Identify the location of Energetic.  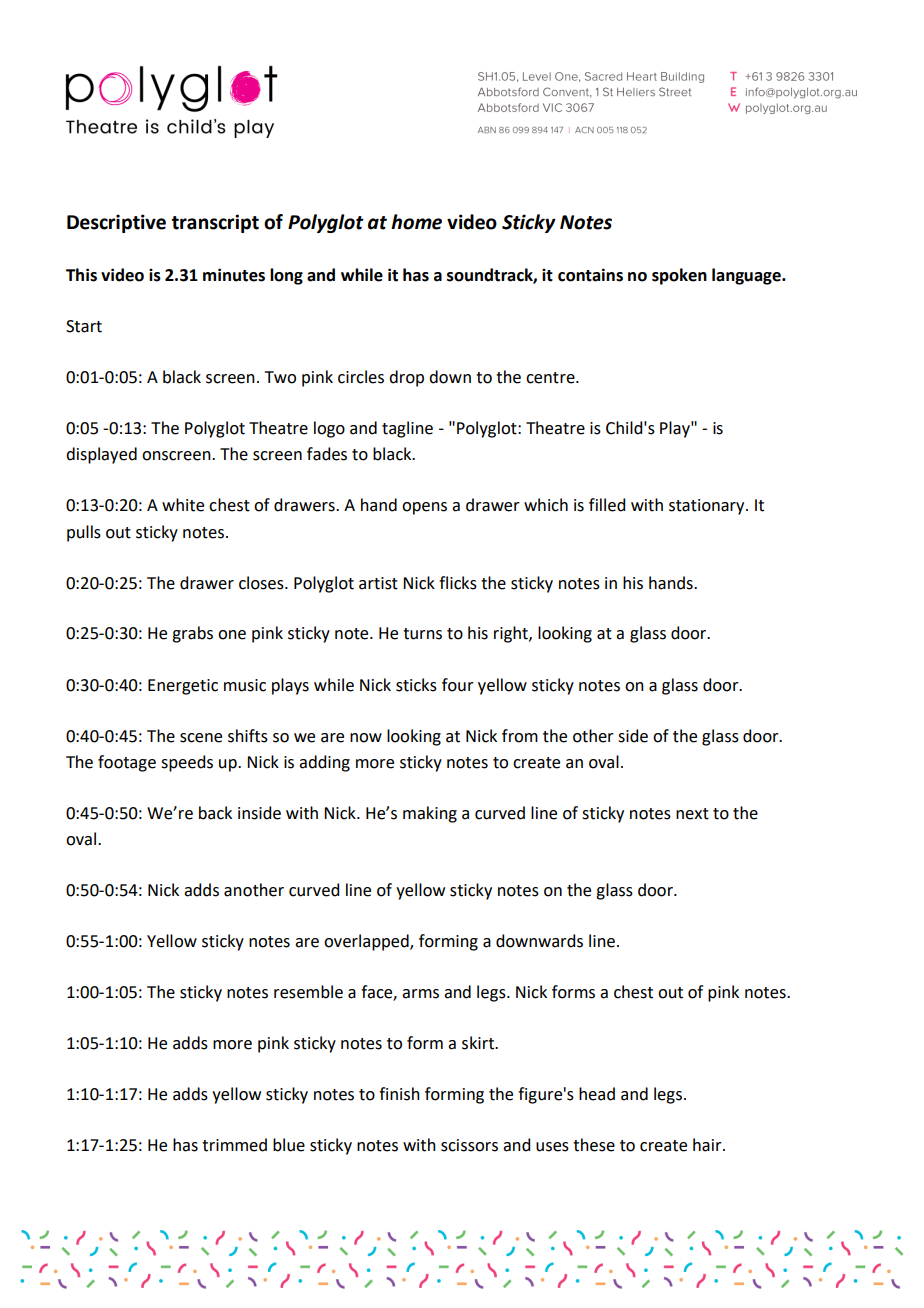
(183, 687).
